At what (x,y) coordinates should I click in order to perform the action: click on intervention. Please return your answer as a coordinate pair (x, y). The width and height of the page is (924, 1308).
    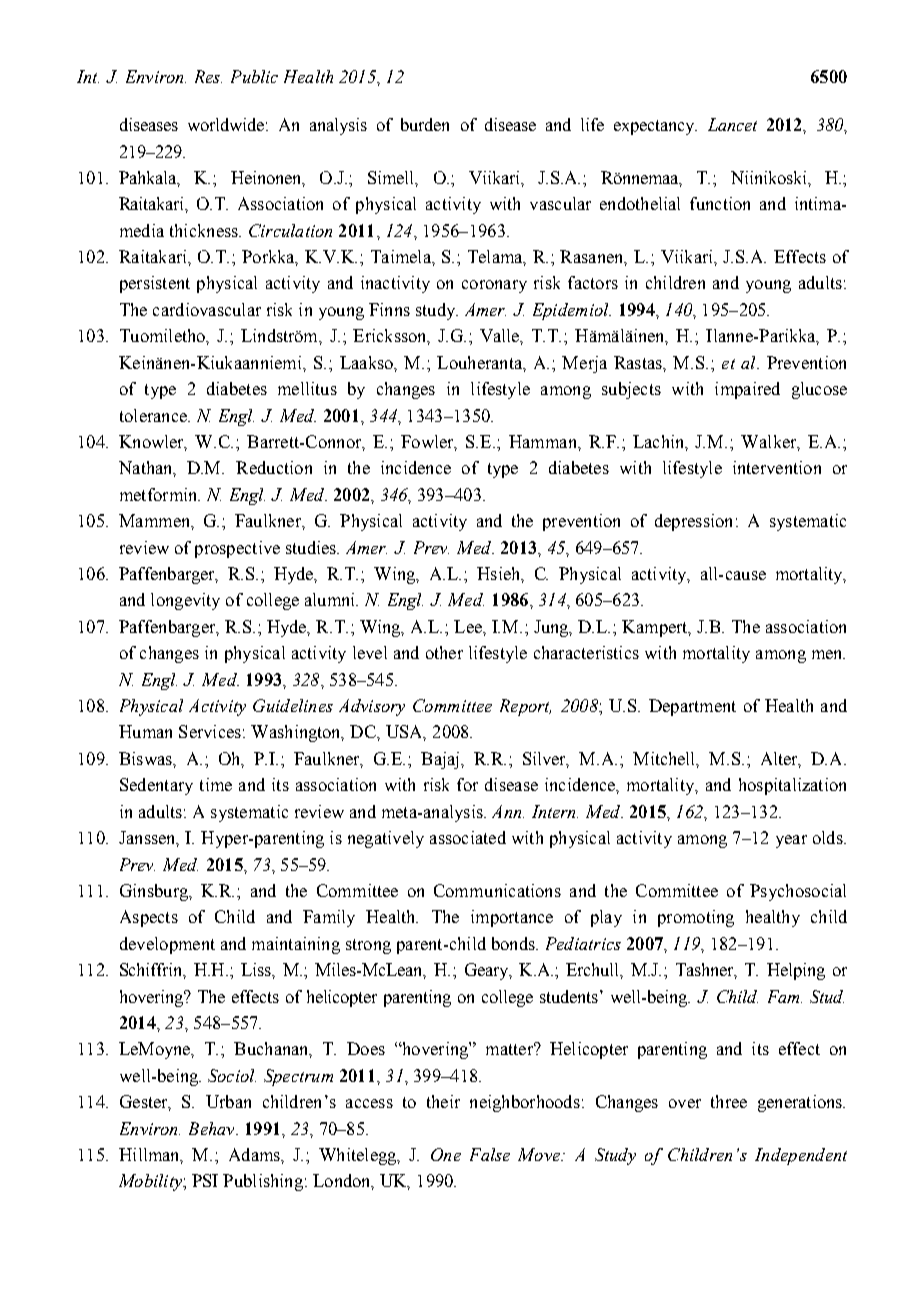
    Looking at the image, I should click on (777, 467).
